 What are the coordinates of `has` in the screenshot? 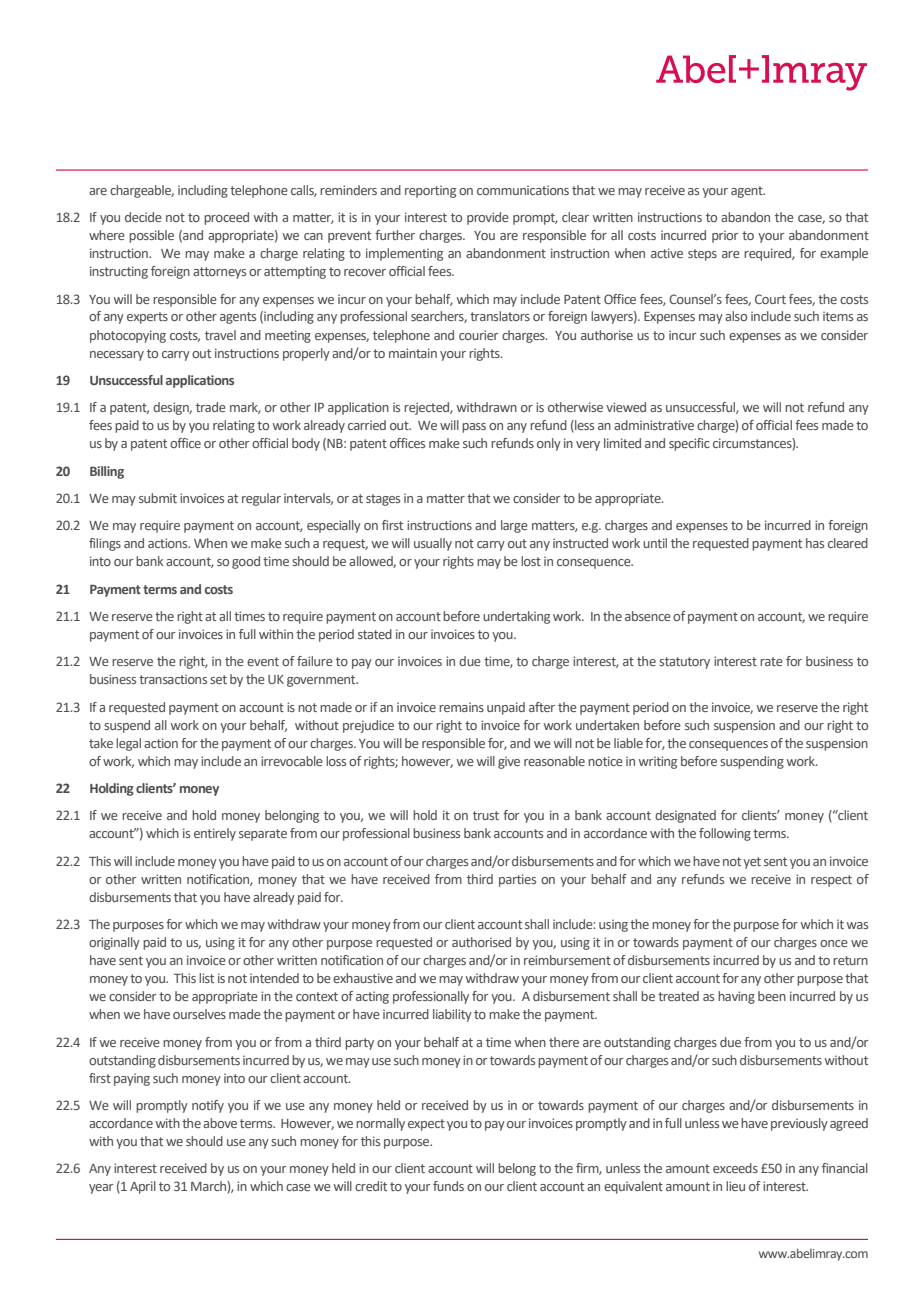 It's located at (815, 543).
